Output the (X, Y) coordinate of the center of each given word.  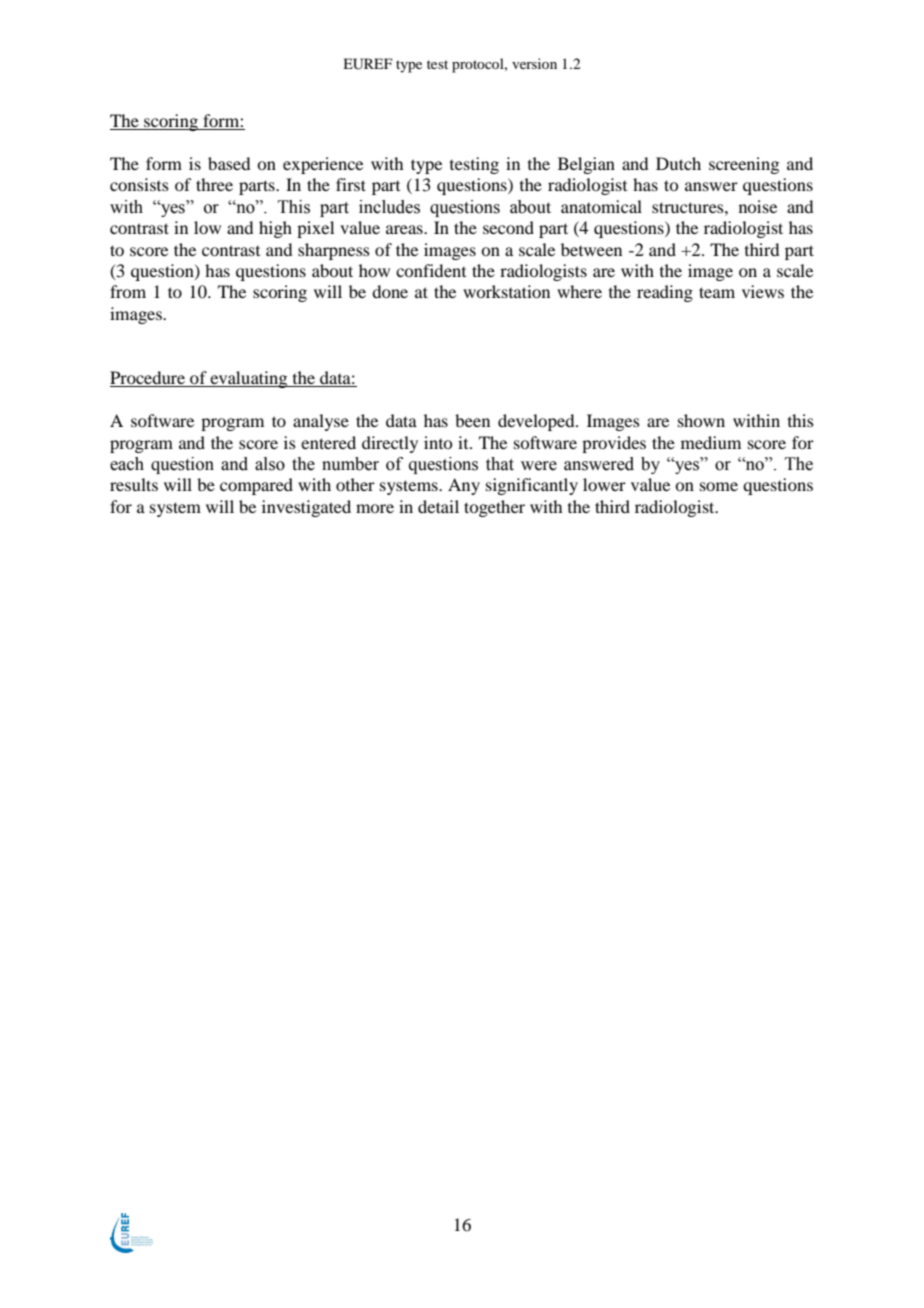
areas (405, 229)
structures (689, 207)
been (472, 420)
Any (464, 486)
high (275, 229)
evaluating (249, 379)
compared (256, 486)
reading (665, 293)
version (534, 63)
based (229, 163)
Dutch (678, 163)
